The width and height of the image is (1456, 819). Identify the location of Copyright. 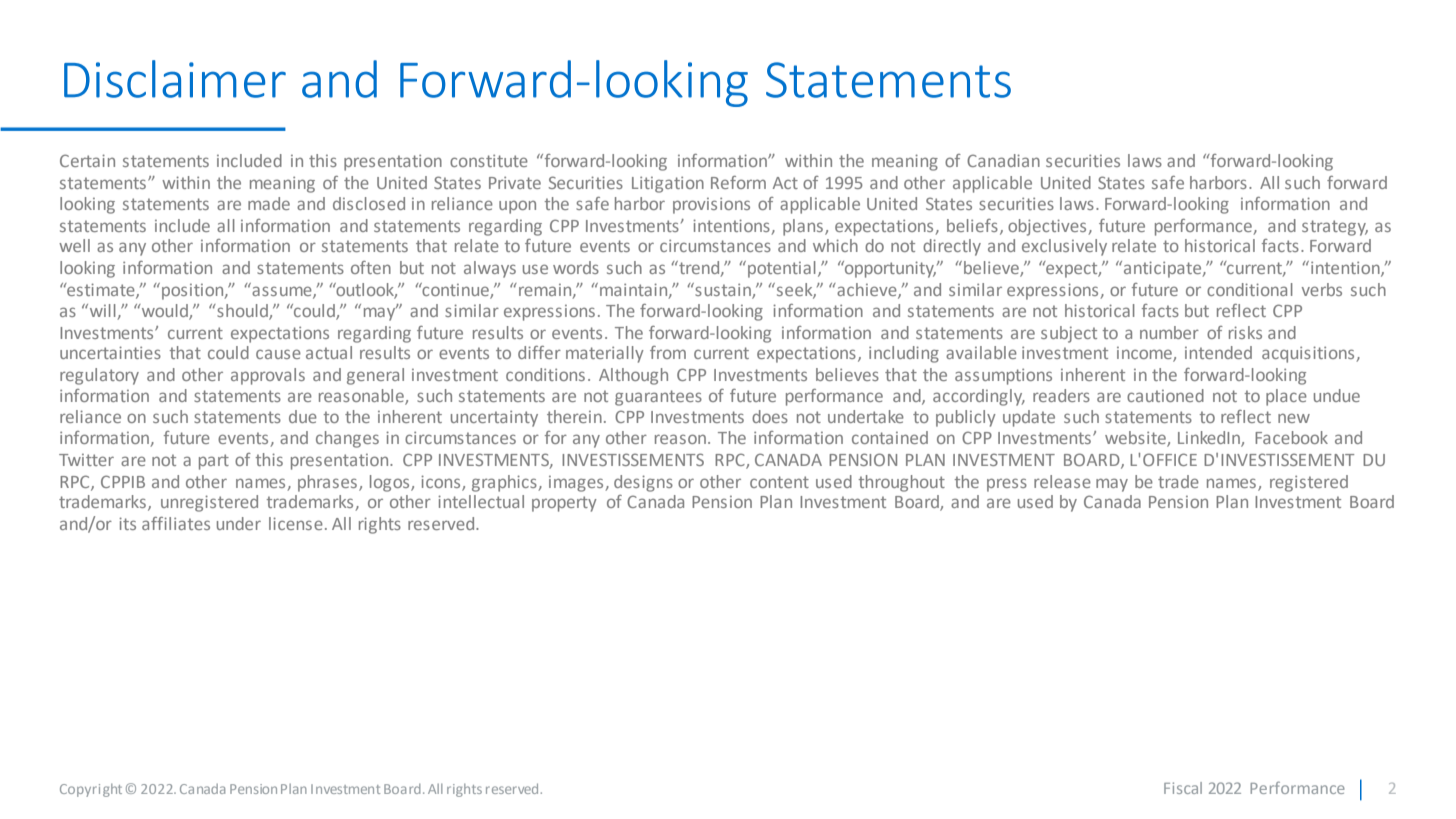
(91, 790).
